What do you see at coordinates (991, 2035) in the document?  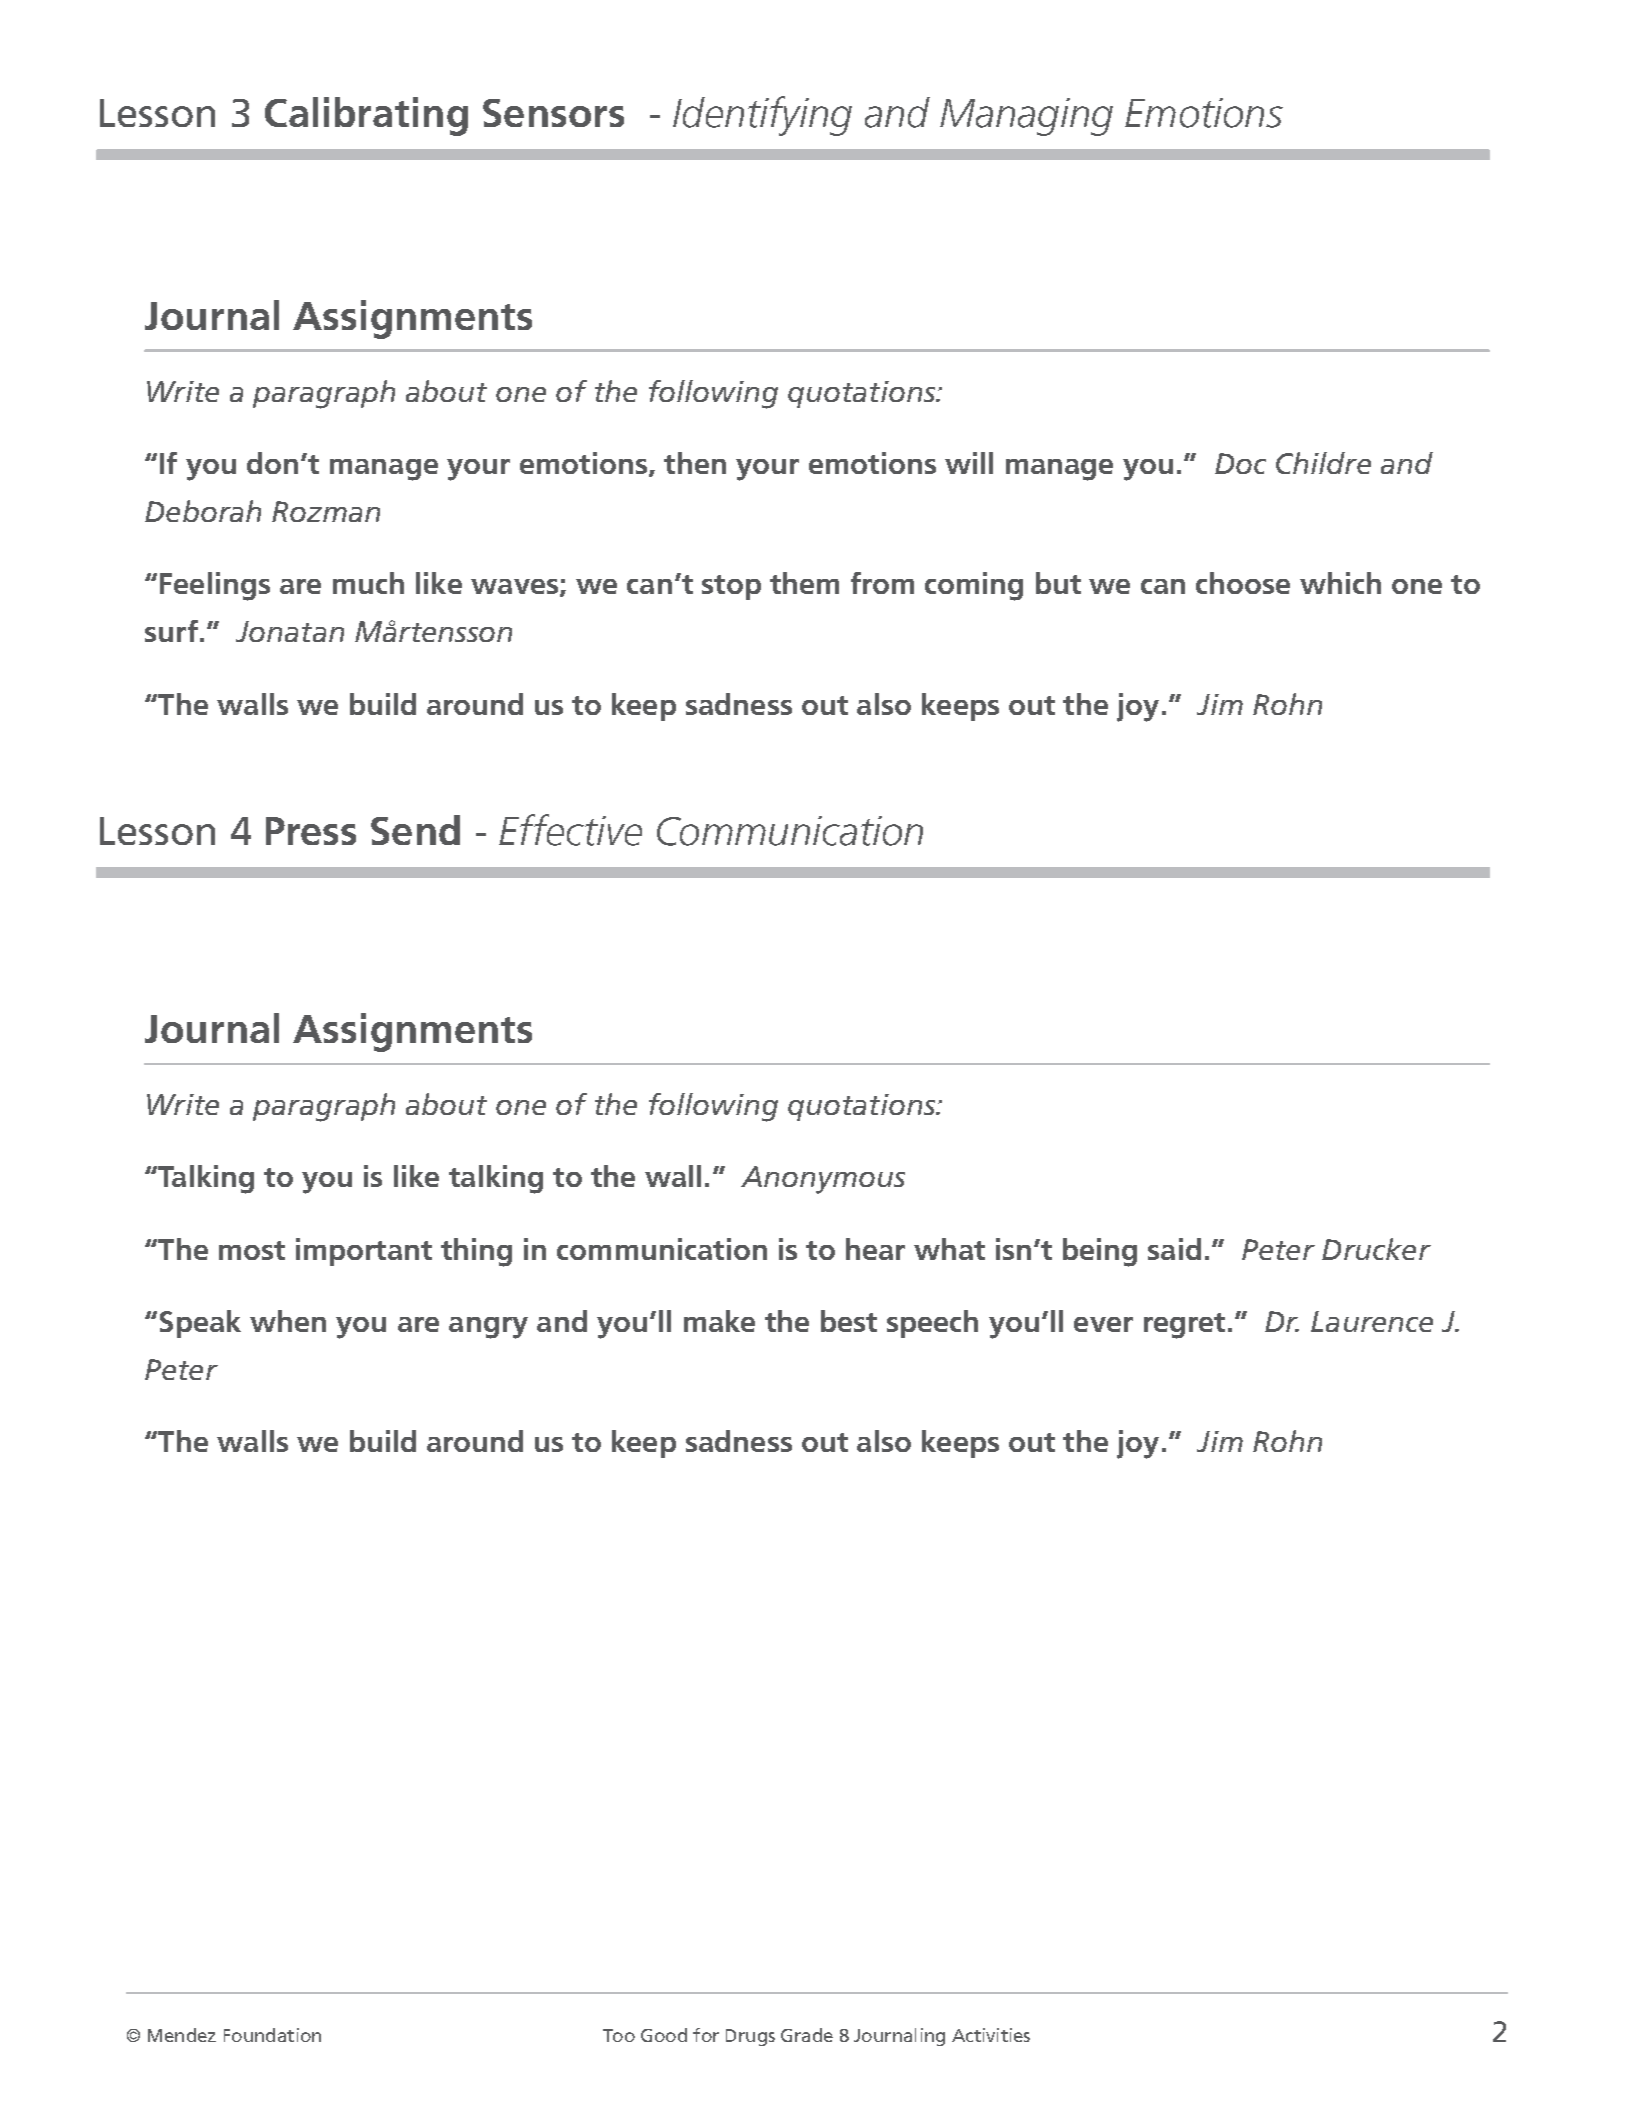 I see `Activities` at bounding box center [991, 2035].
